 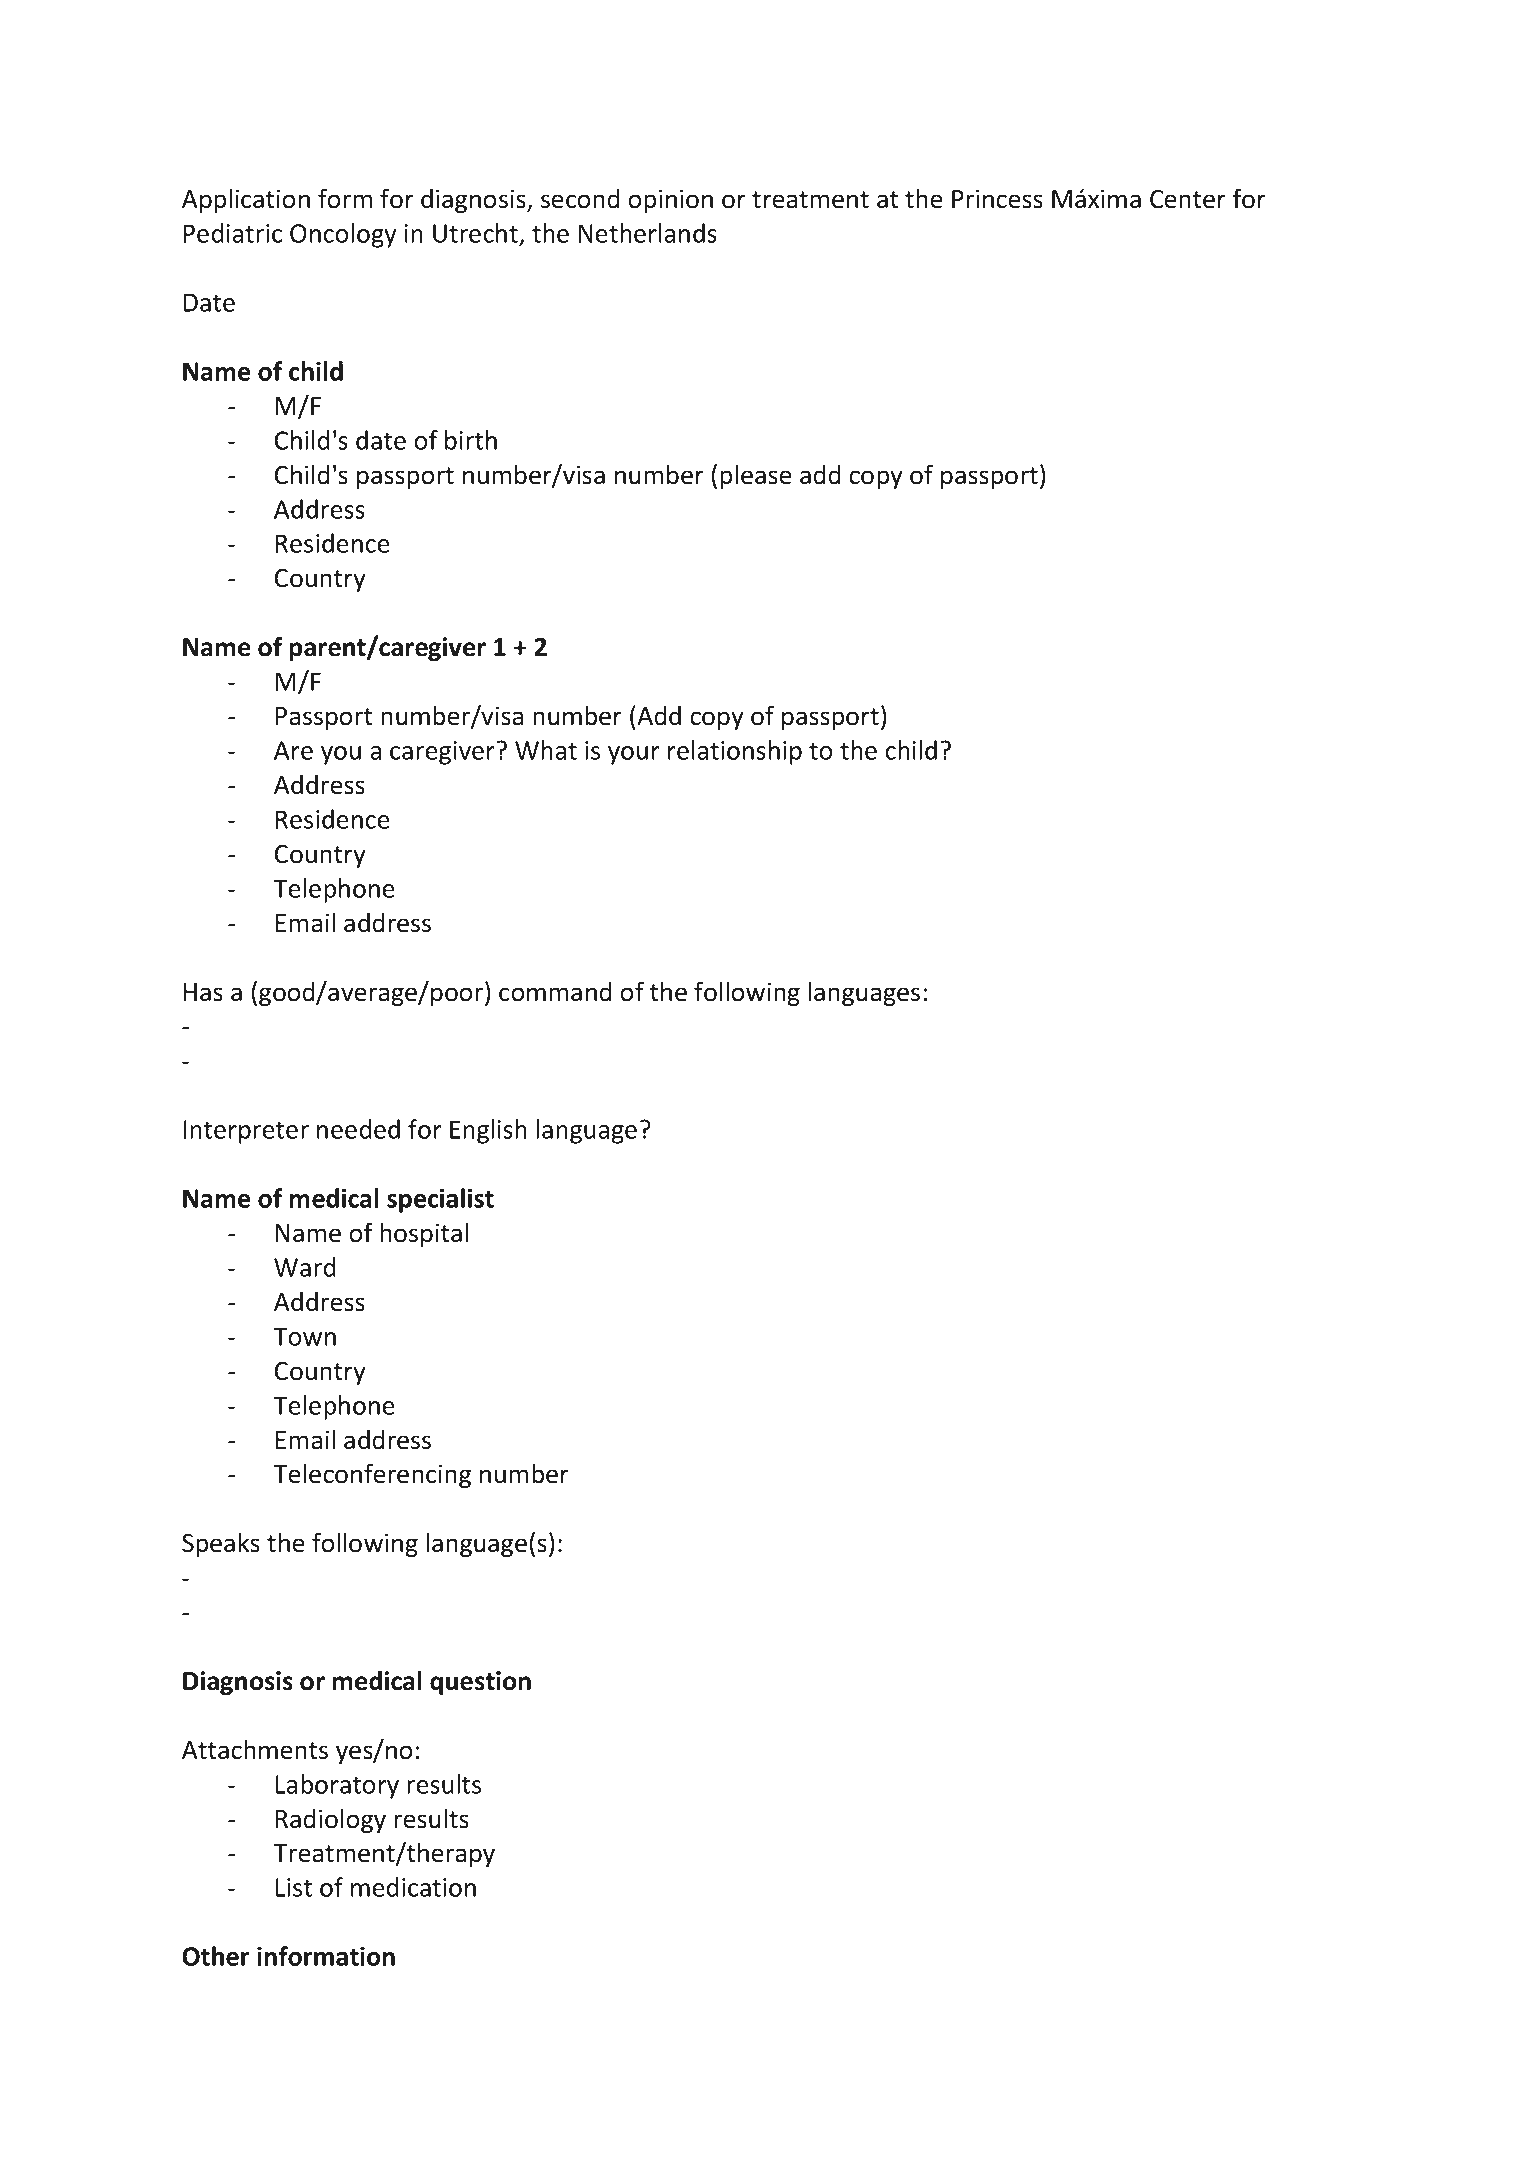 I want to click on your, so click(x=634, y=755).
